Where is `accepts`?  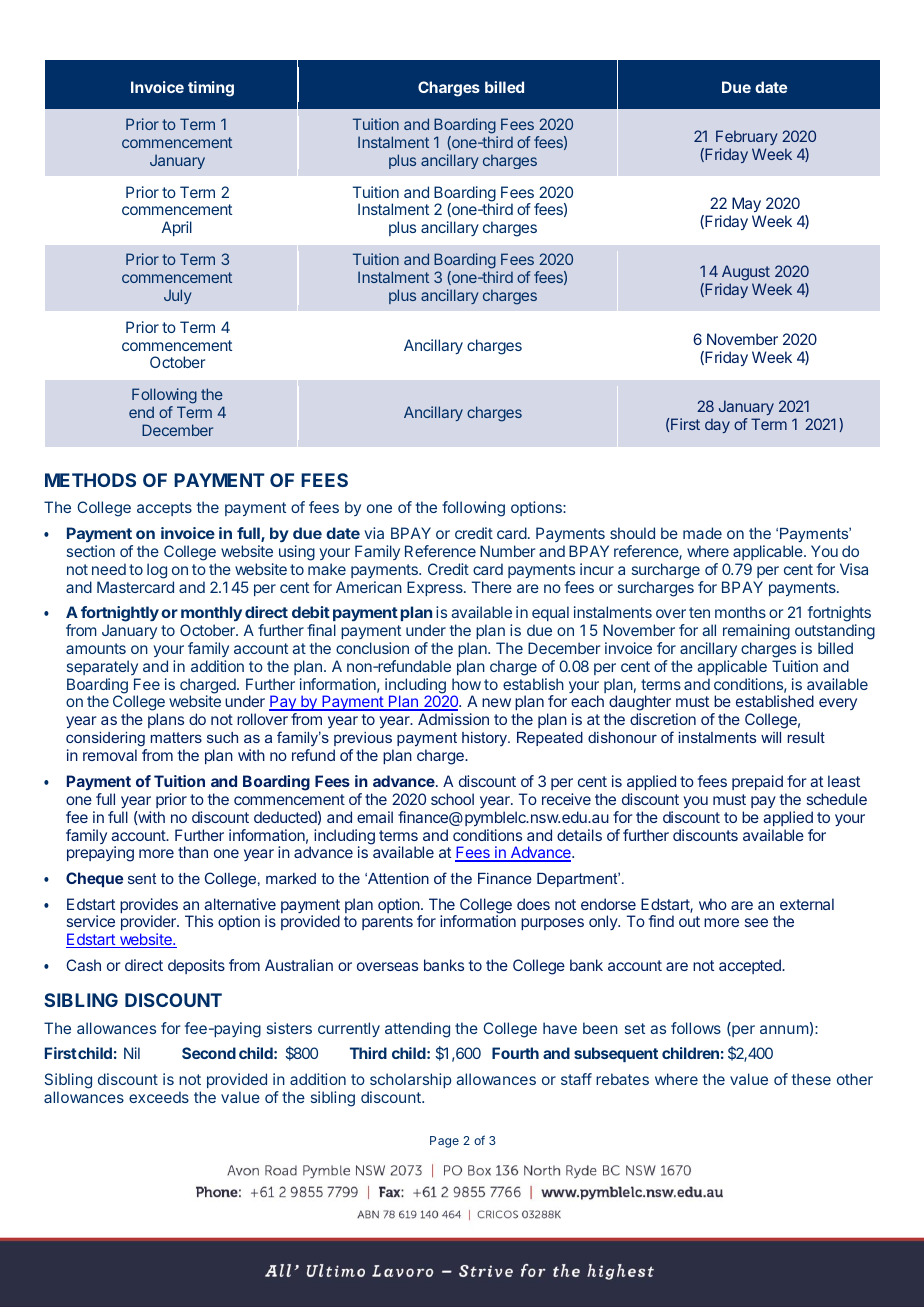 accepts is located at coordinates (164, 509).
